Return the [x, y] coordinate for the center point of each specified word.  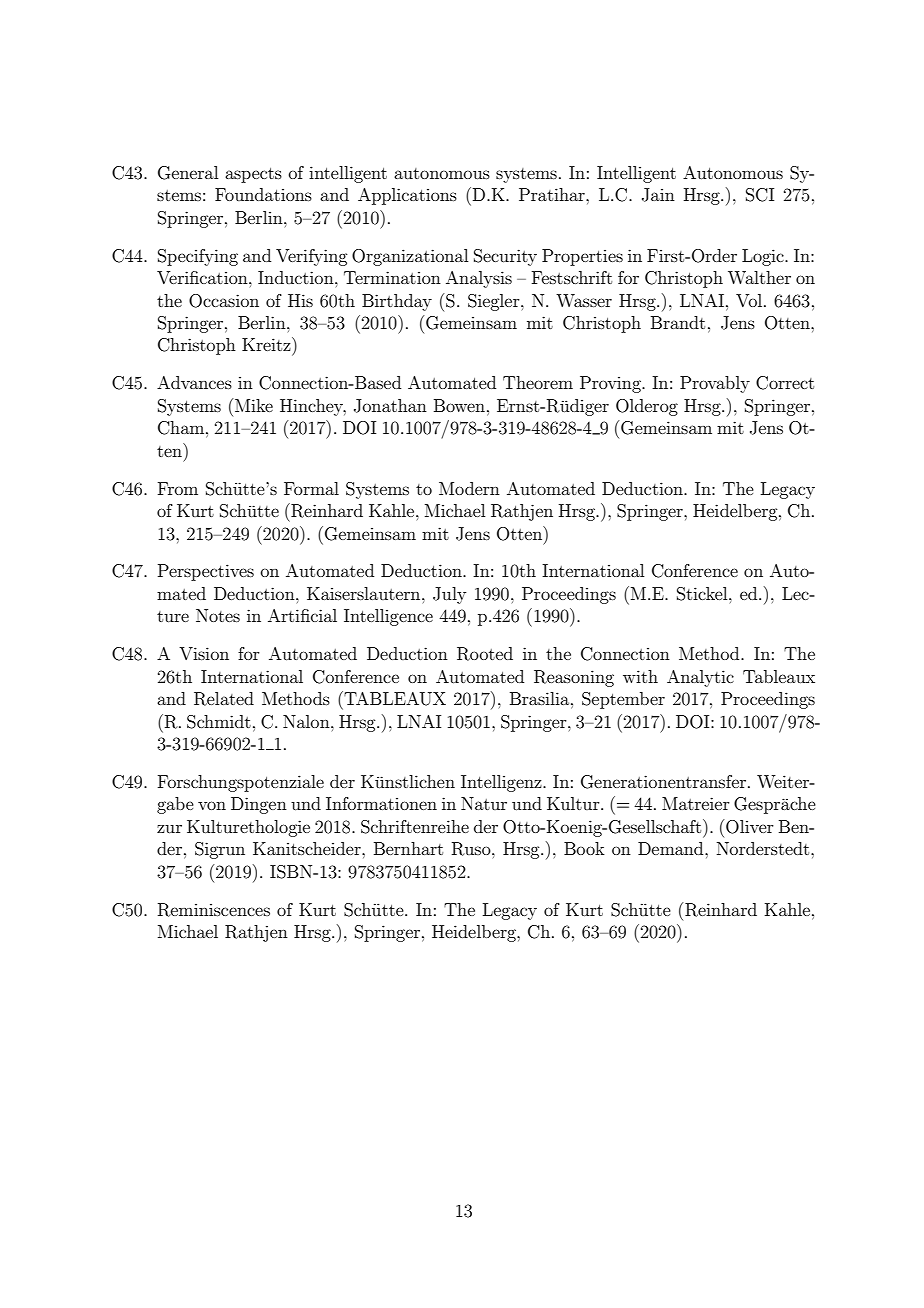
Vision [204, 653]
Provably [715, 384]
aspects [253, 175]
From [178, 488]
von [212, 805]
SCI [760, 195]
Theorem [538, 382]
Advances [194, 382]
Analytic [700, 678]
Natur [484, 803]
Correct [785, 383]
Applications [407, 196]
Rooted [485, 654]
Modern [469, 488]
